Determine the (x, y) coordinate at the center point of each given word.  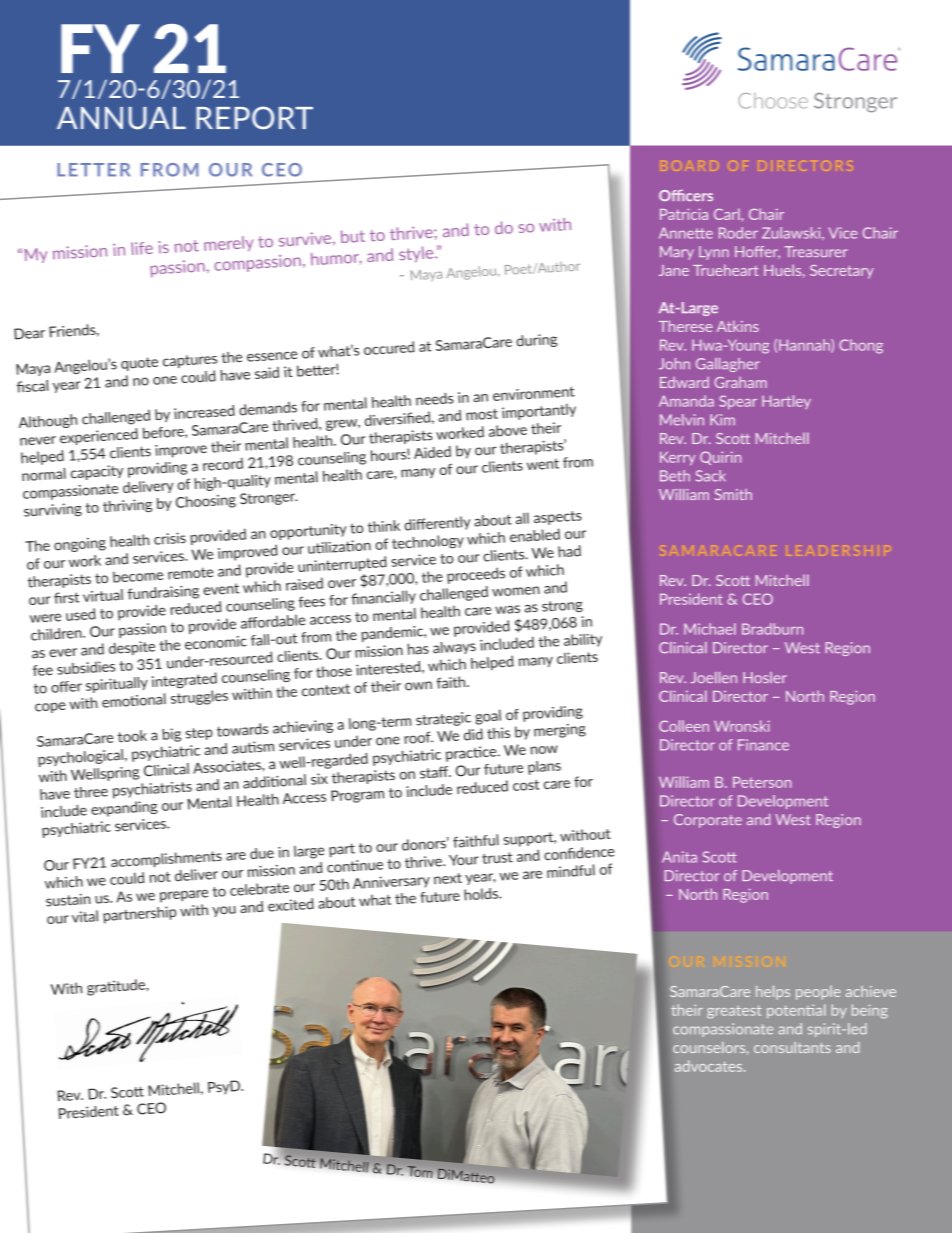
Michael (710, 629)
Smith (733, 494)
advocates (710, 1066)
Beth (675, 476)
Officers (686, 195)
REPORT (254, 118)
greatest (734, 1012)
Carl (727, 214)
